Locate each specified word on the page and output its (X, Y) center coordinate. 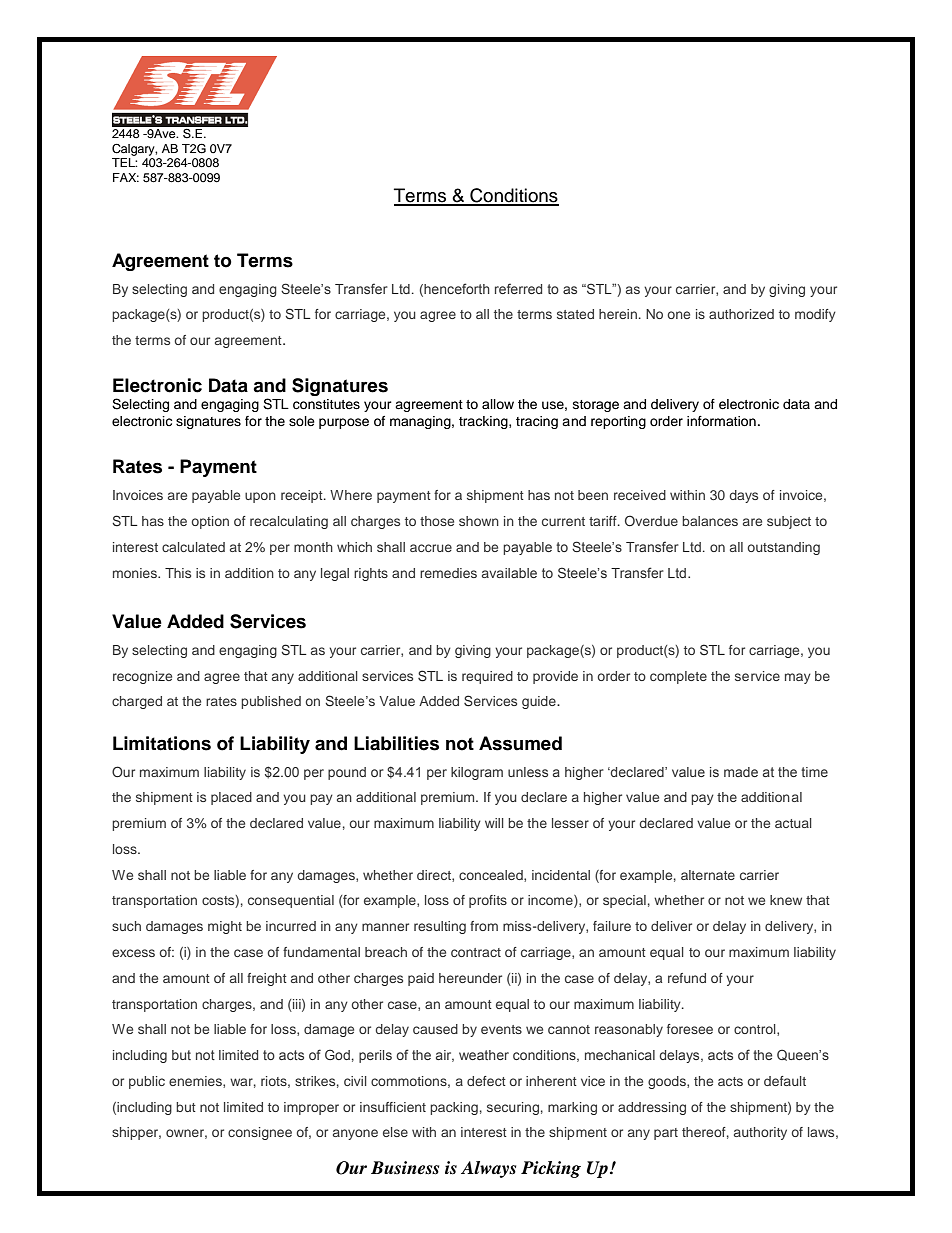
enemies (196, 1082)
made (741, 772)
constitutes (326, 404)
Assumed (520, 743)
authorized (741, 314)
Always (488, 1169)
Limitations (162, 743)
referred (518, 288)
